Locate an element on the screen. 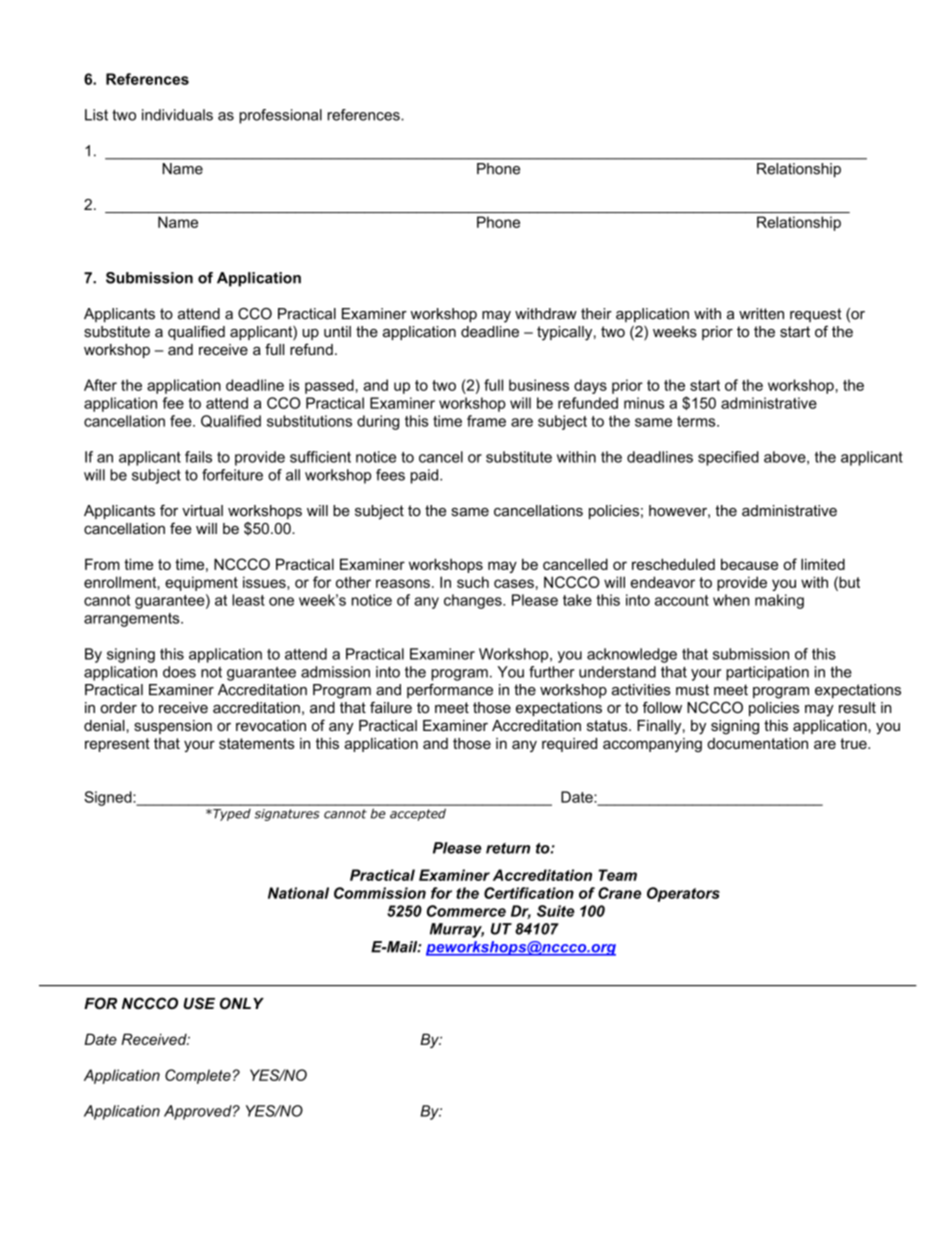 The height and width of the screenshot is (1233, 952). Operators is located at coordinates (683, 894).
